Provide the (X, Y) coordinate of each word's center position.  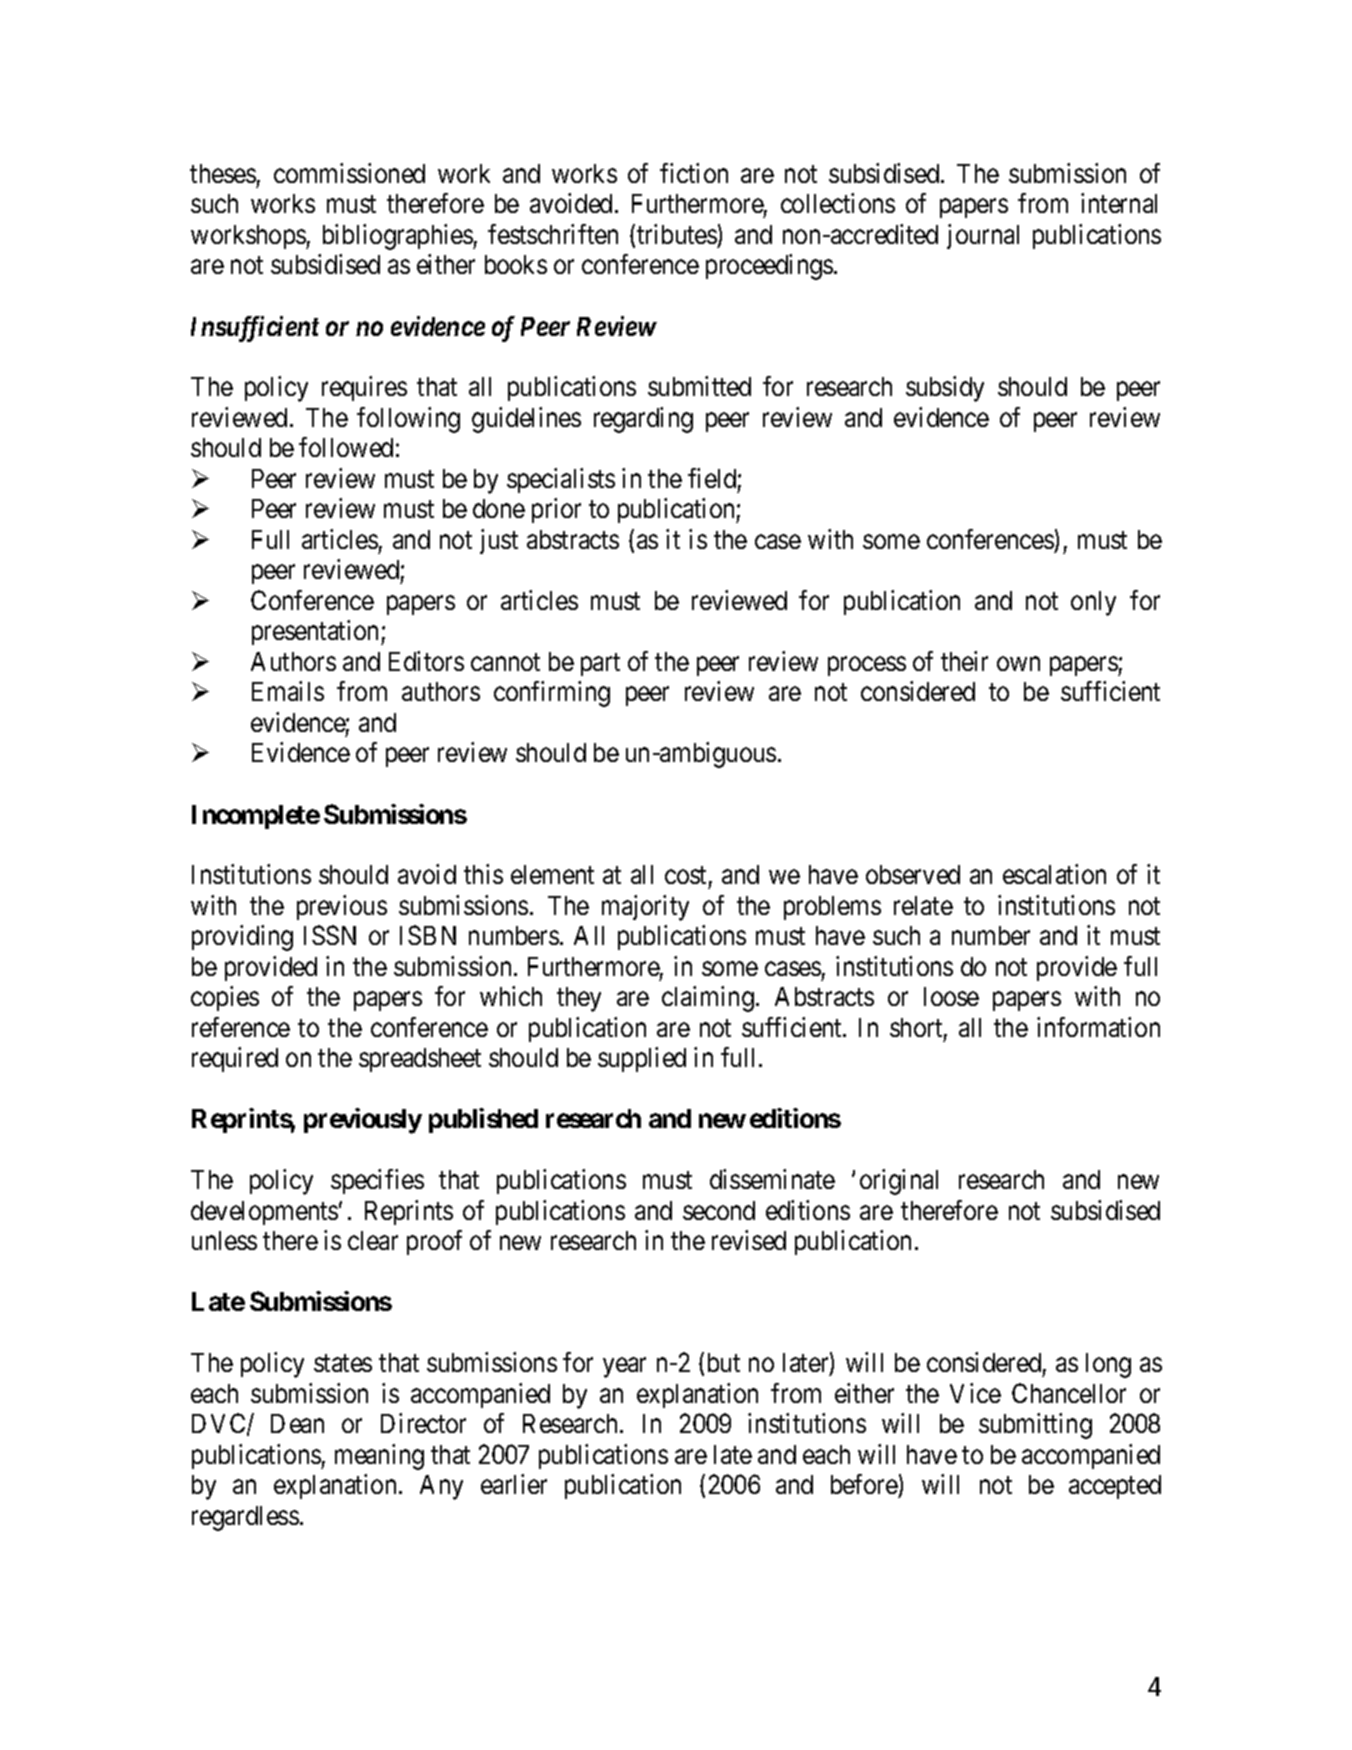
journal (983, 236)
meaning (379, 1457)
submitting (1035, 1426)
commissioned (349, 173)
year (624, 1368)
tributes (677, 234)
